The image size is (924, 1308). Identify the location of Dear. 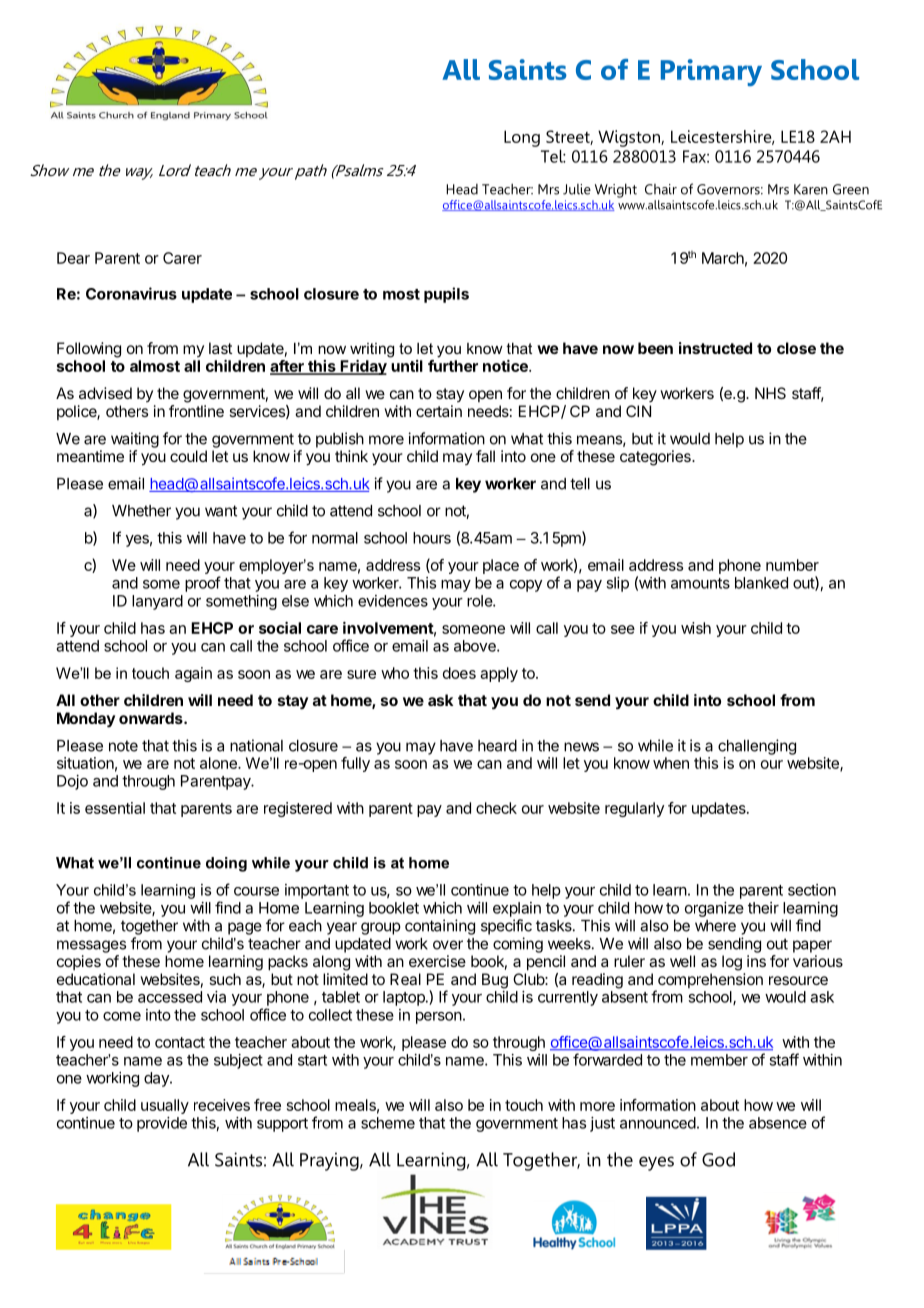
(73, 258).
